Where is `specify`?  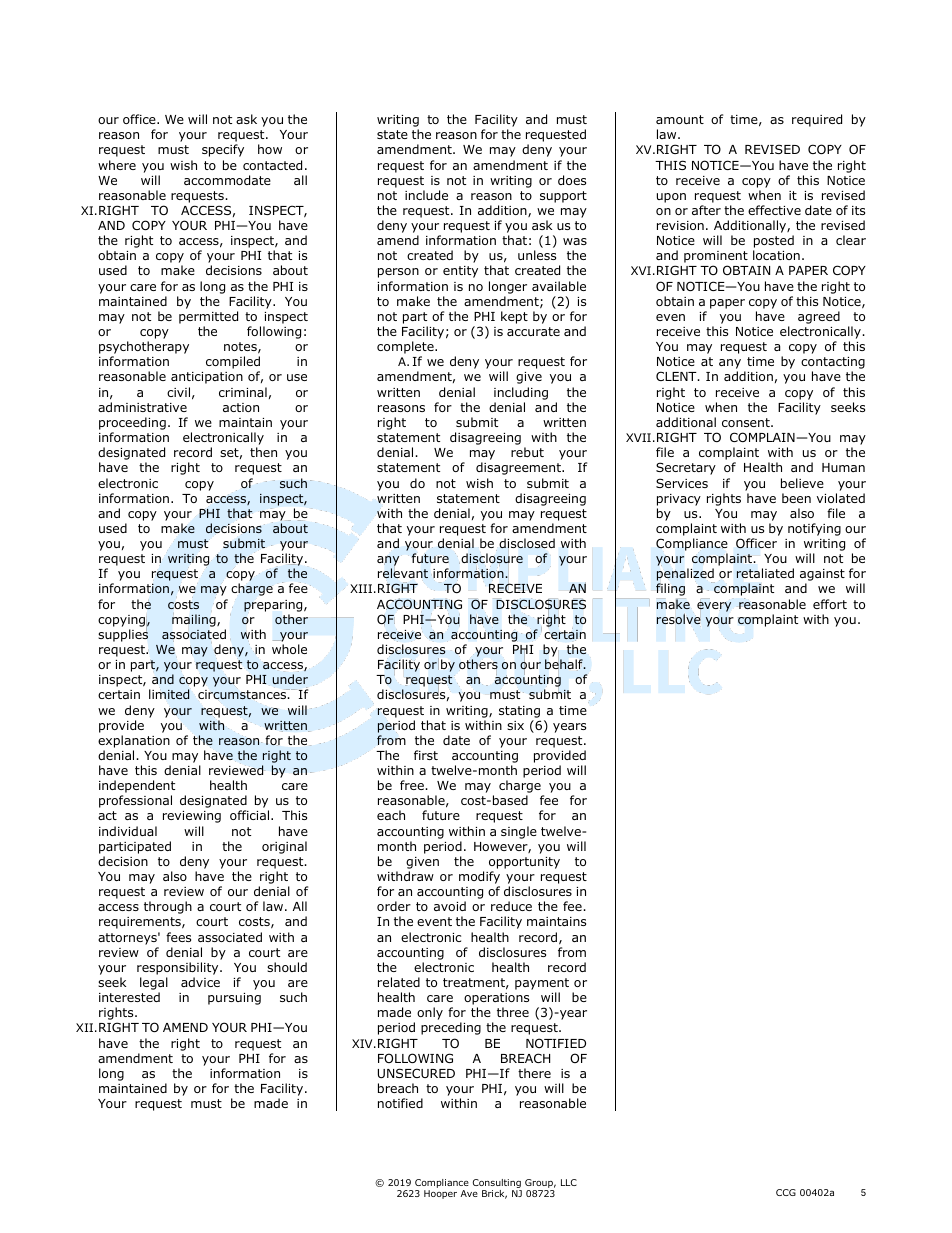
specify is located at coordinates (223, 150).
